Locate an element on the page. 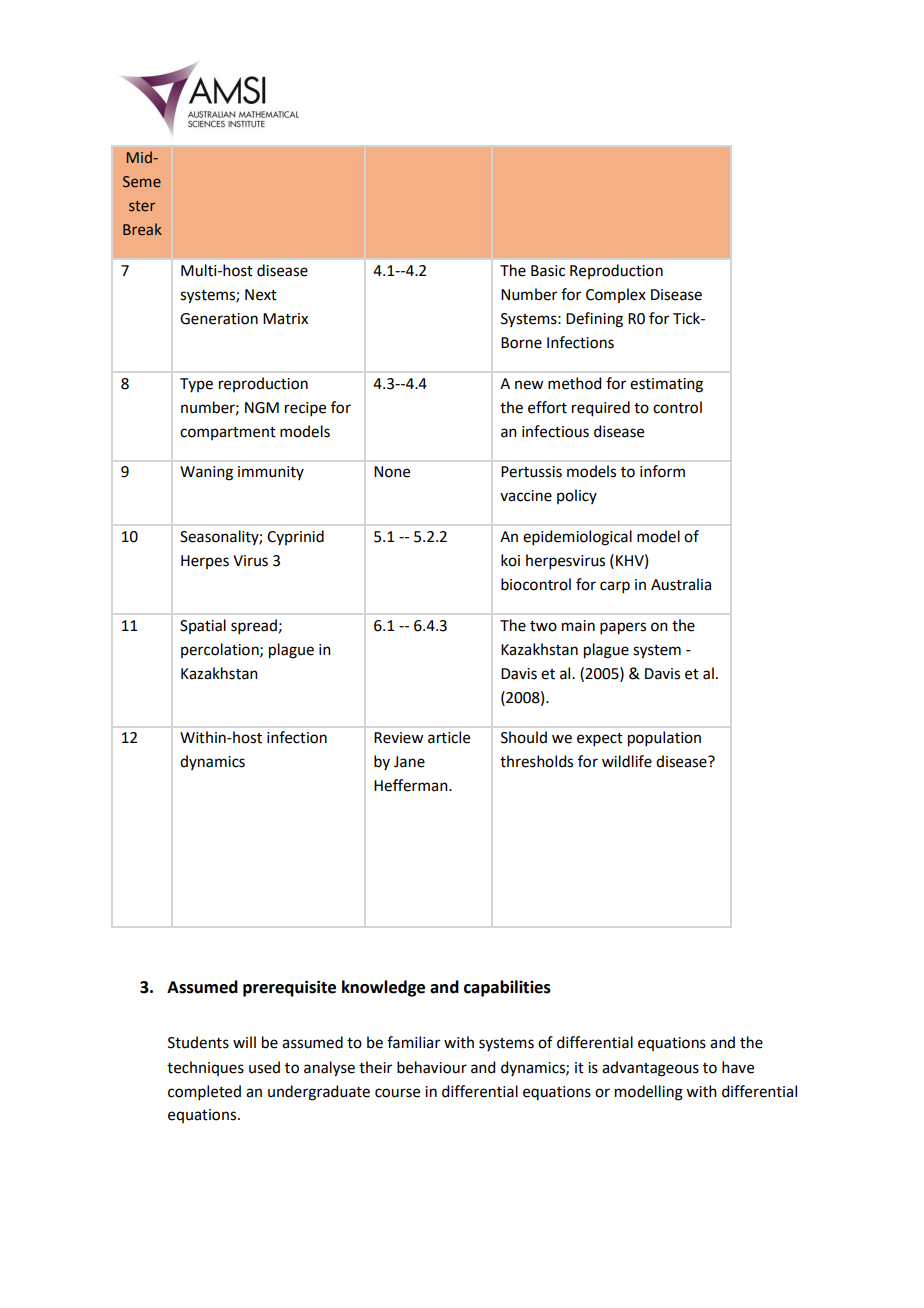  Basic is located at coordinates (548, 271).
